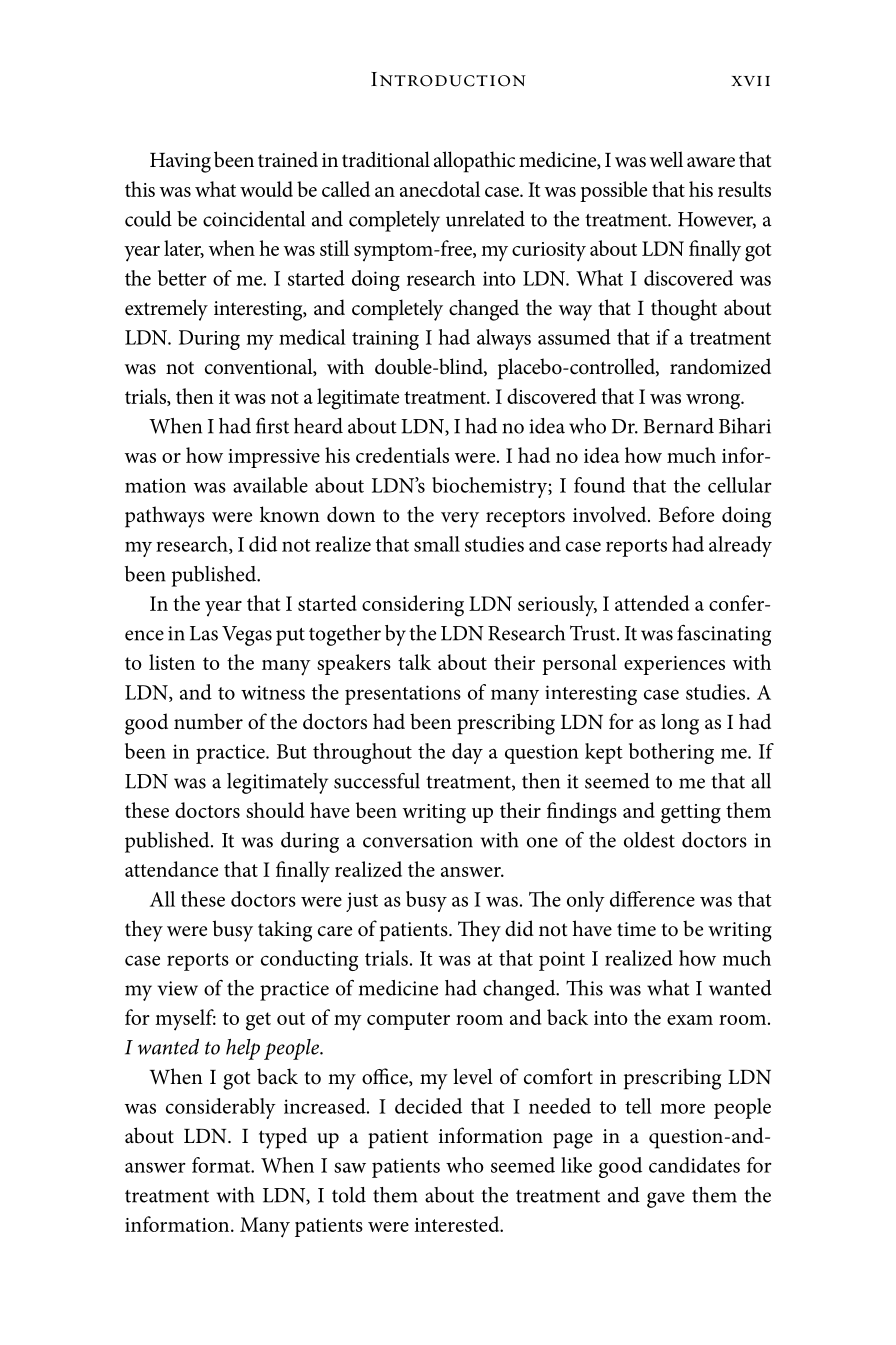 The image size is (896, 1345). I want to click on typed, so click(283, 1138).
